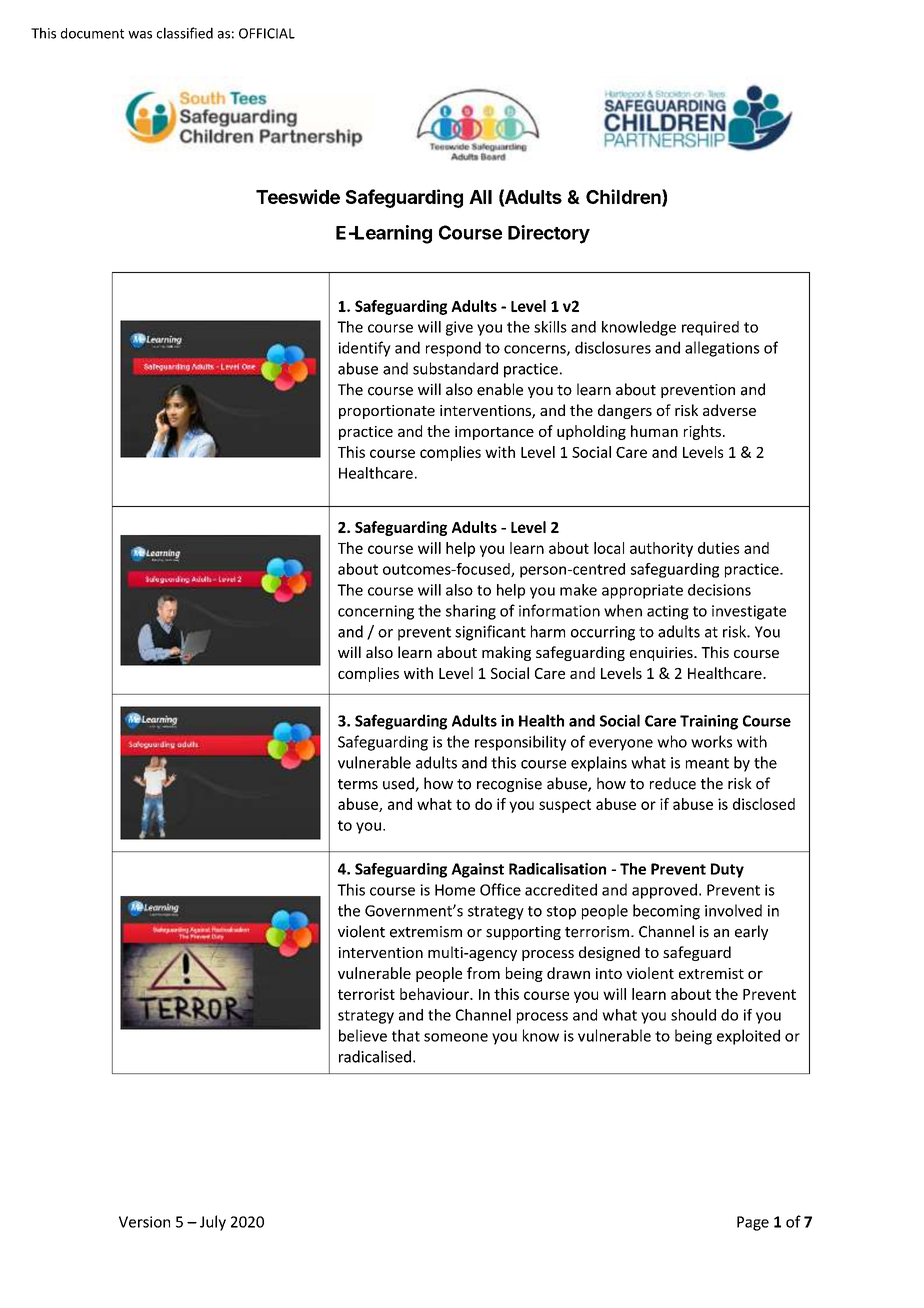 The width and height of the screenshot is (924, 1308). I want to click on Page, so click(753, 1223).
